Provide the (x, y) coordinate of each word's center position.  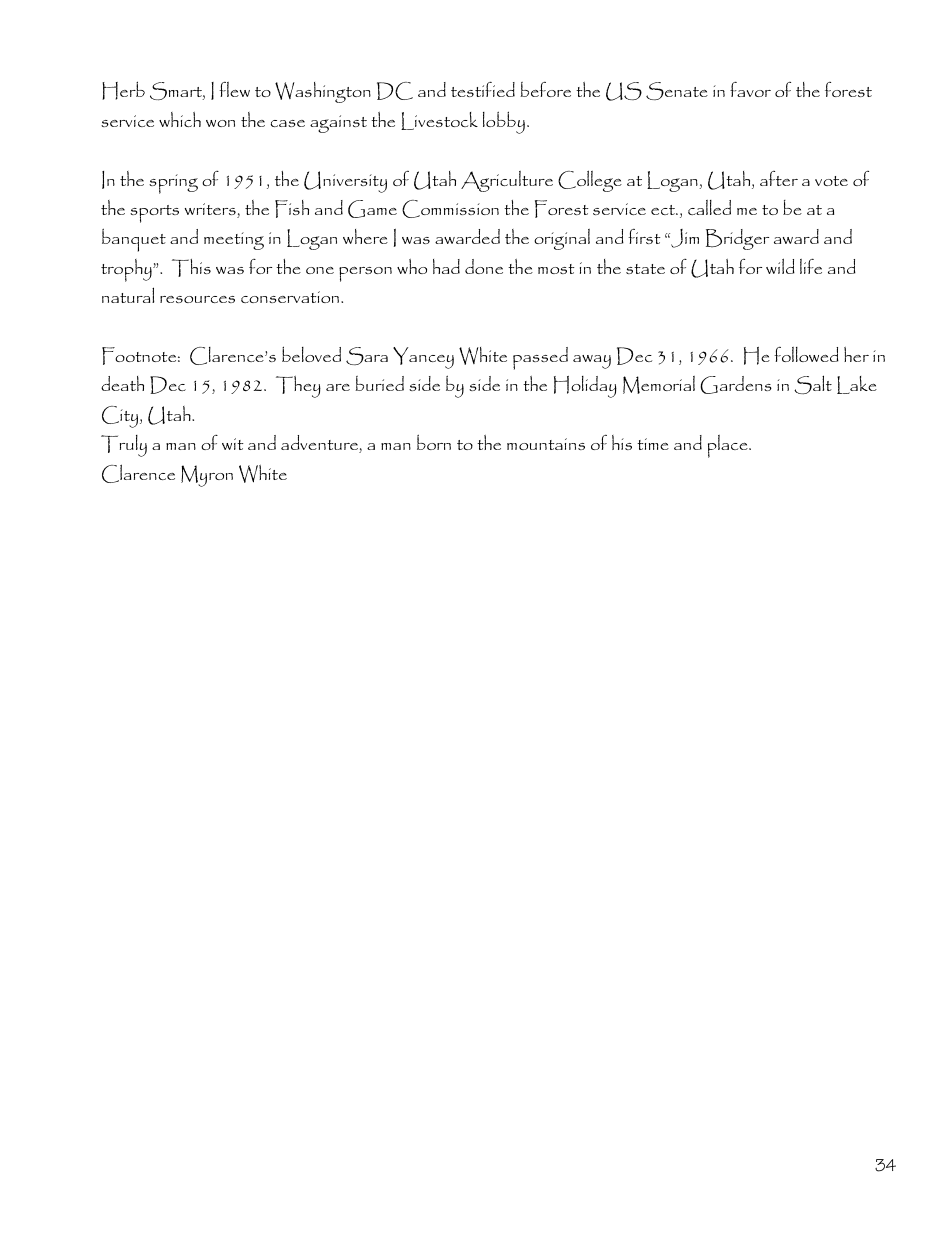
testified (483, 89)
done (484, 266)
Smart (177, 91)
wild (780, 266)
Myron (207, 476)
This (191, 268)
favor (750, 89)
